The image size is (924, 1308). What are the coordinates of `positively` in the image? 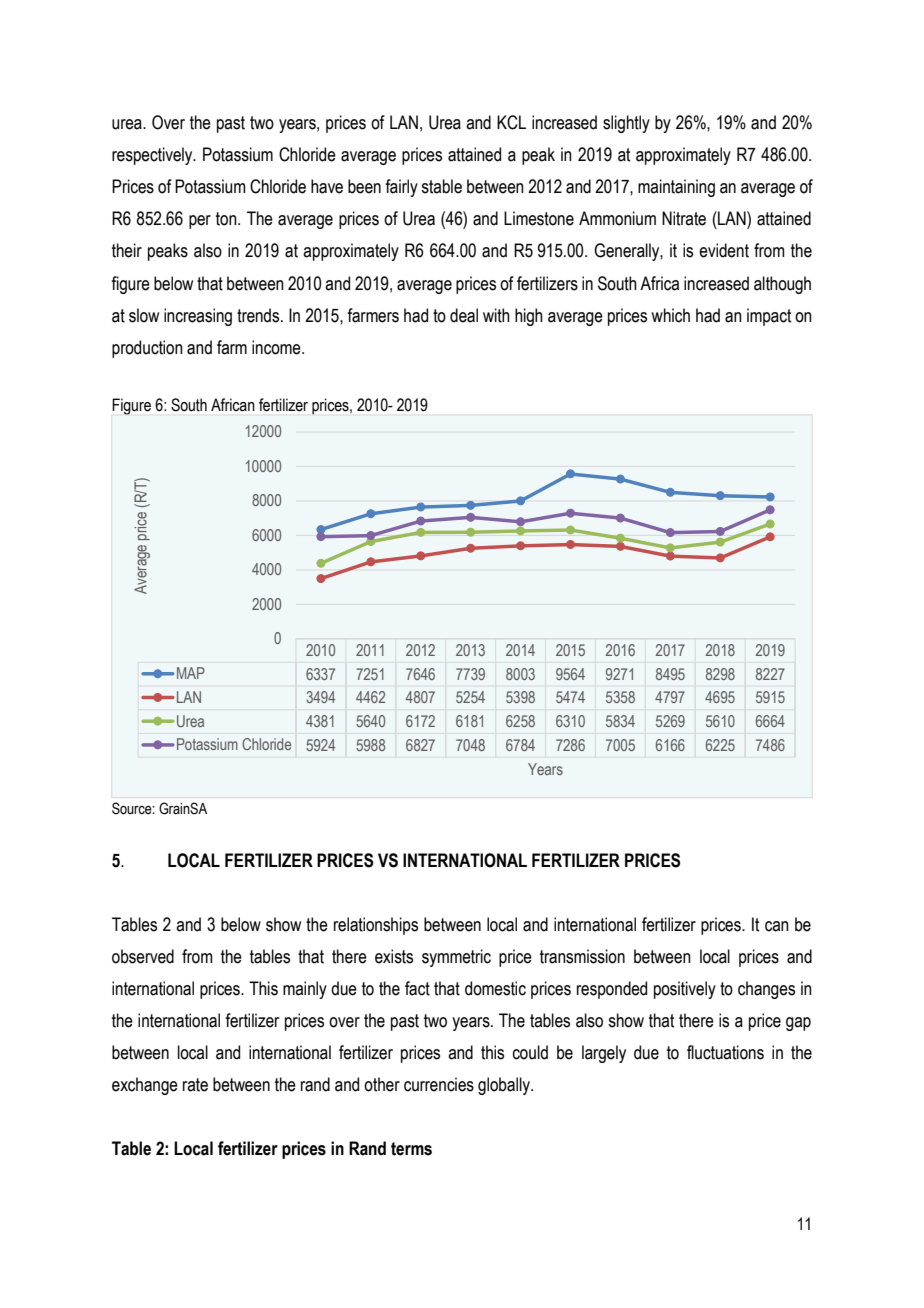 It's located at (685, 990).
